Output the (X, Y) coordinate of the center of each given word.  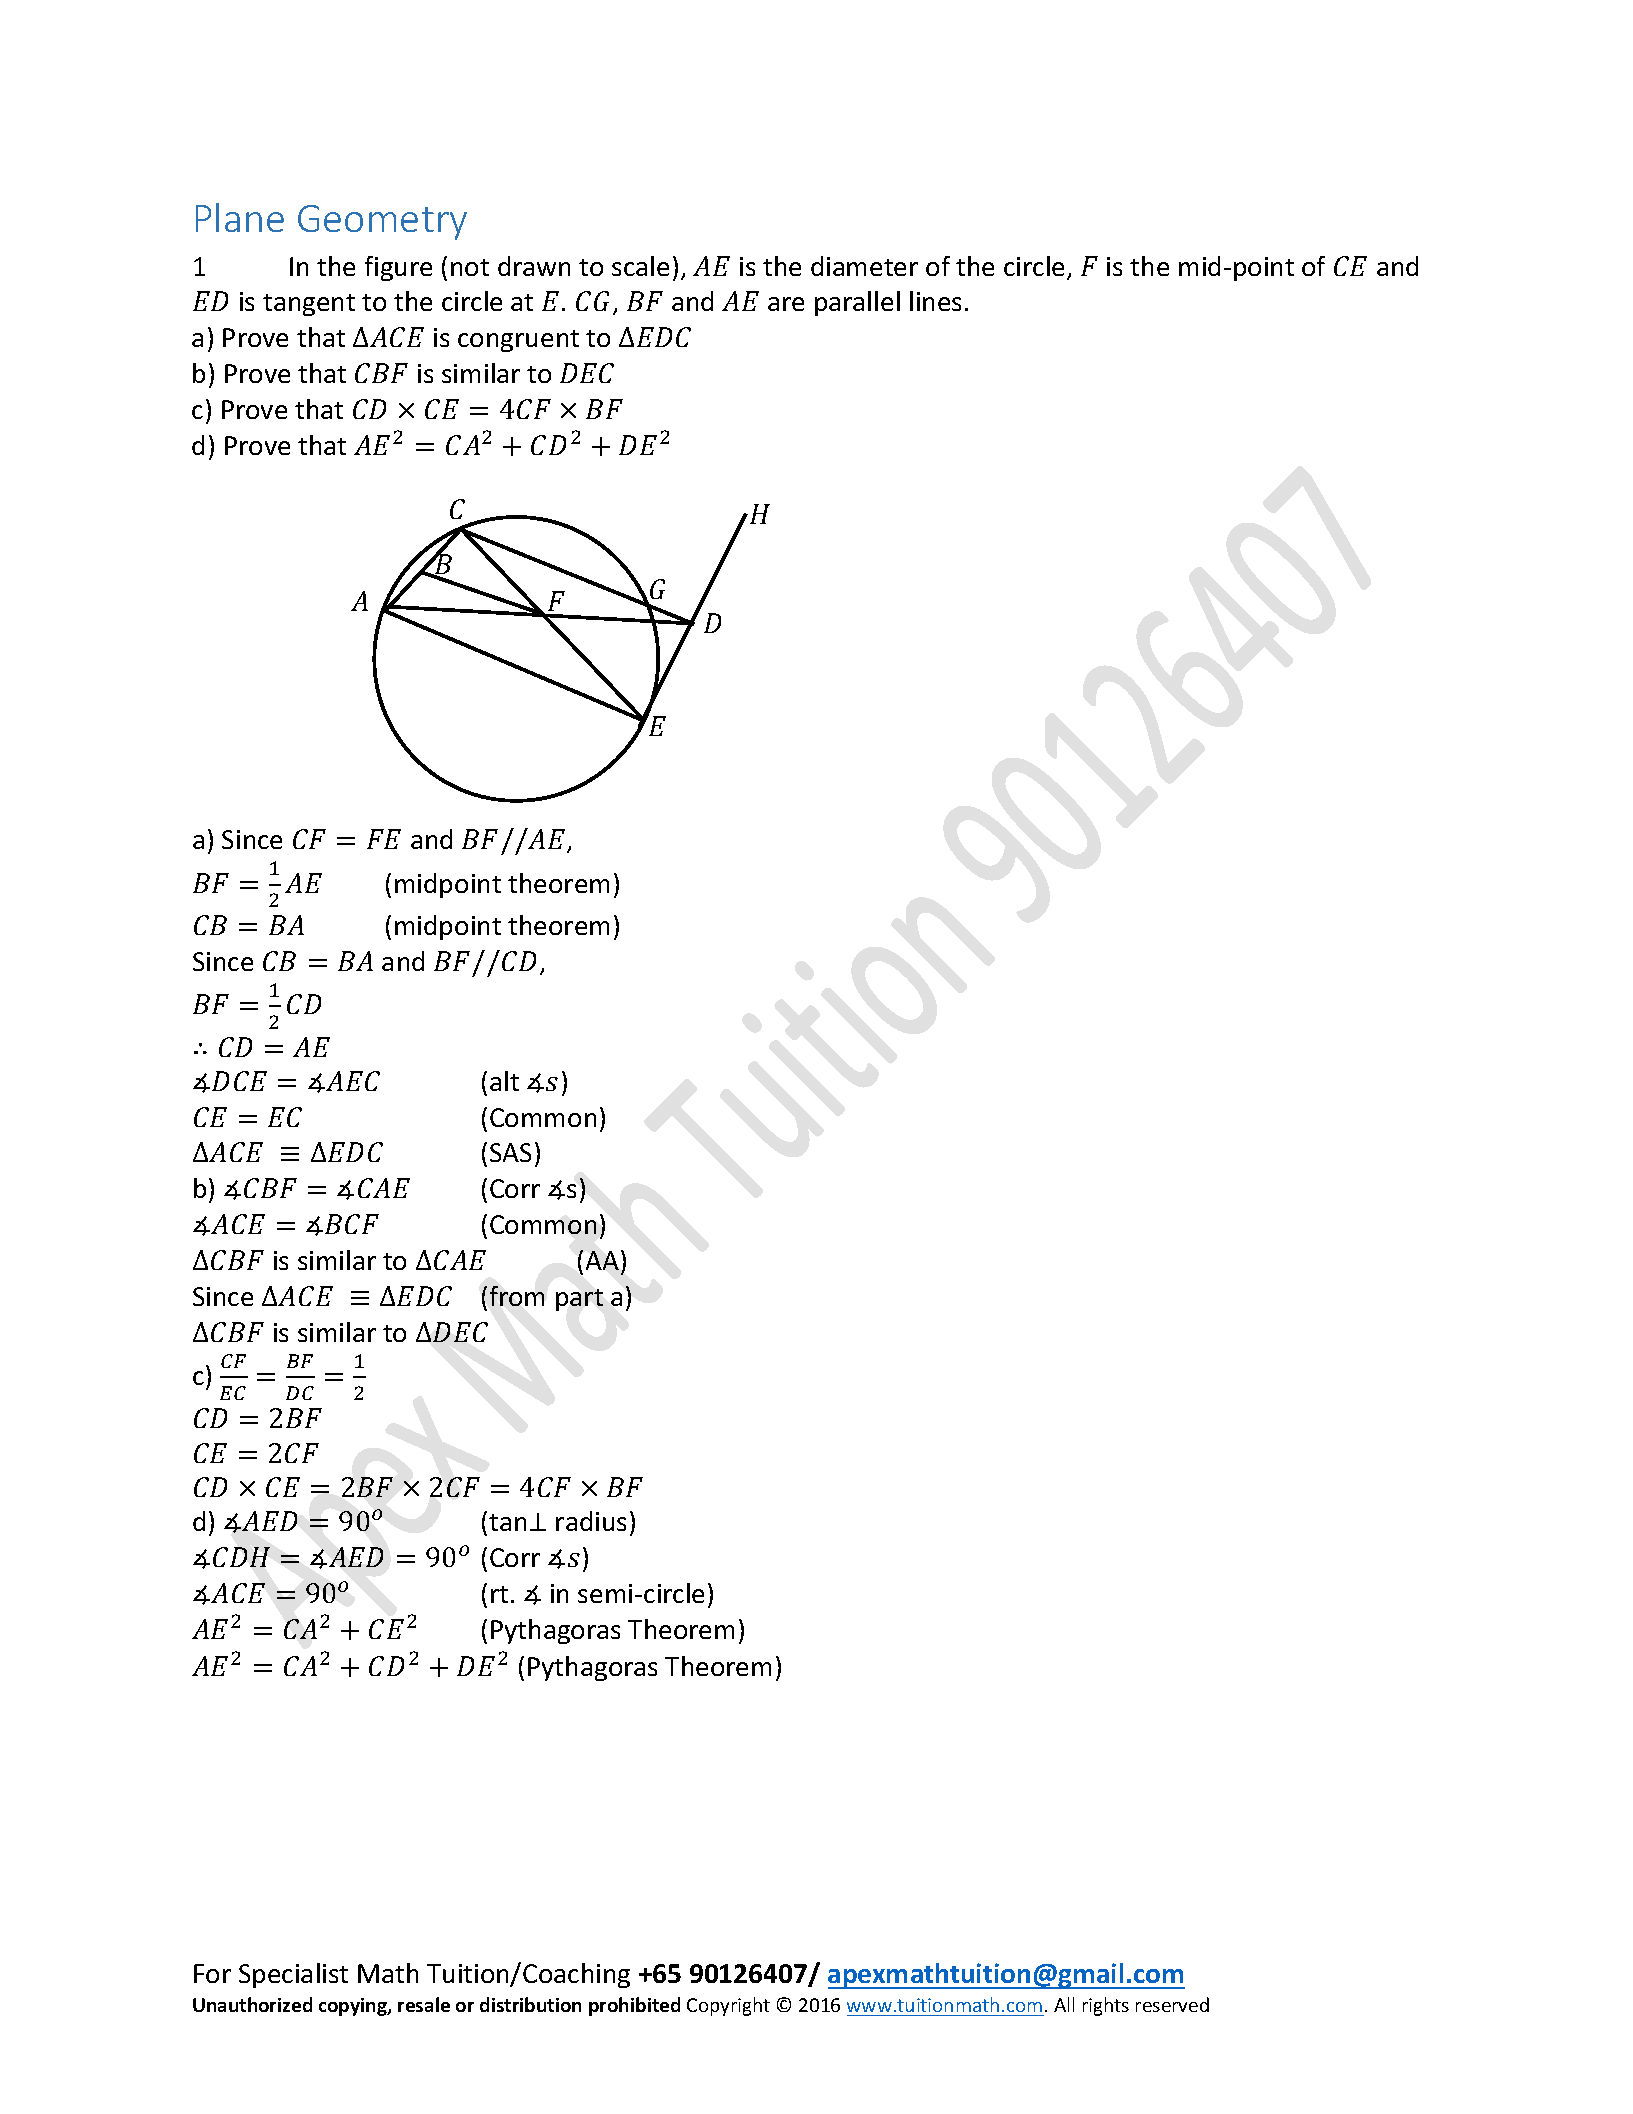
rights (1106, 2006)
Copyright (728, 2006)
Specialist (293, 1975)
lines (935, 301)
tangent (309, 305)
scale (640, 266)
